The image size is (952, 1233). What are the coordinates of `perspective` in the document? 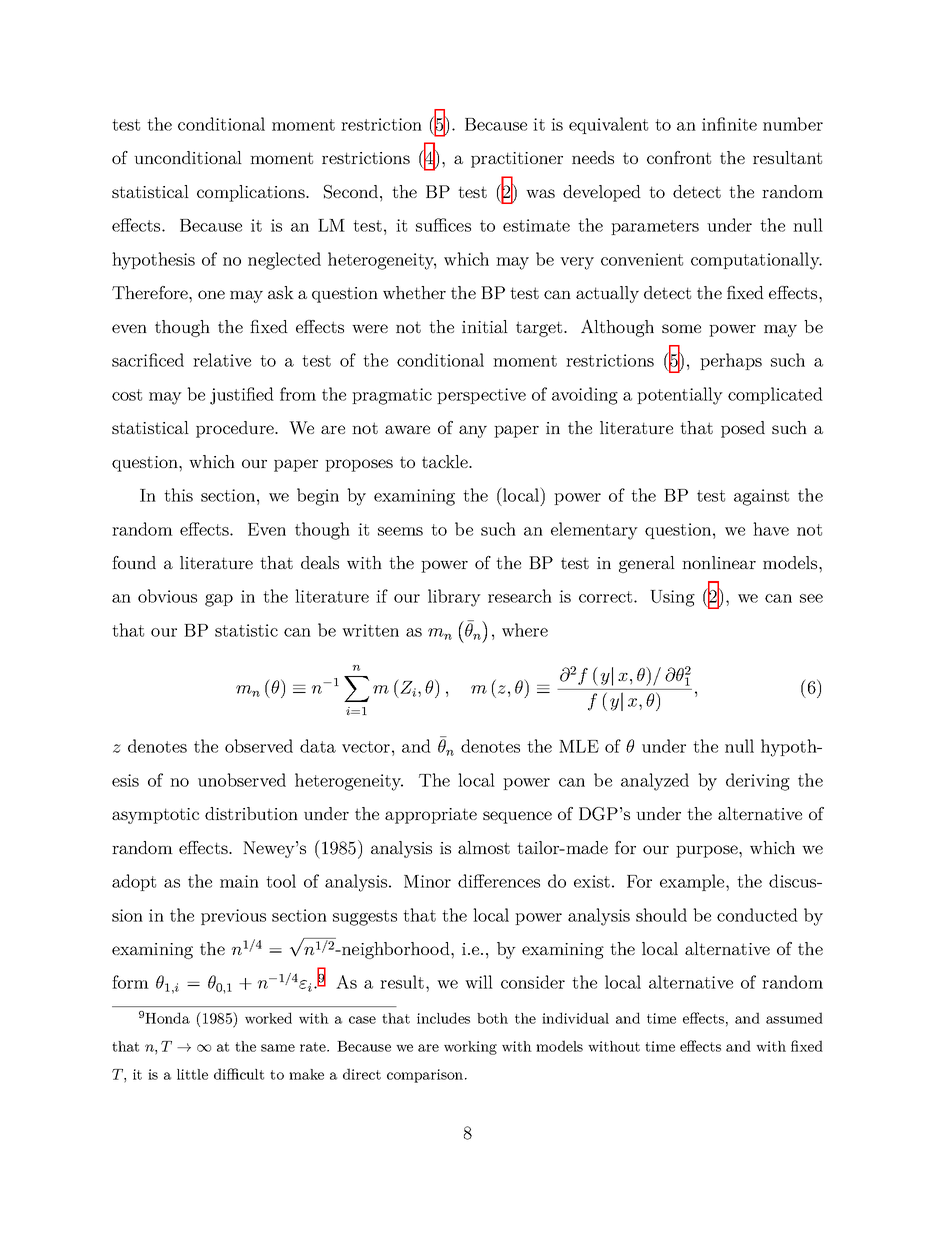 It's located at (481, 396).
